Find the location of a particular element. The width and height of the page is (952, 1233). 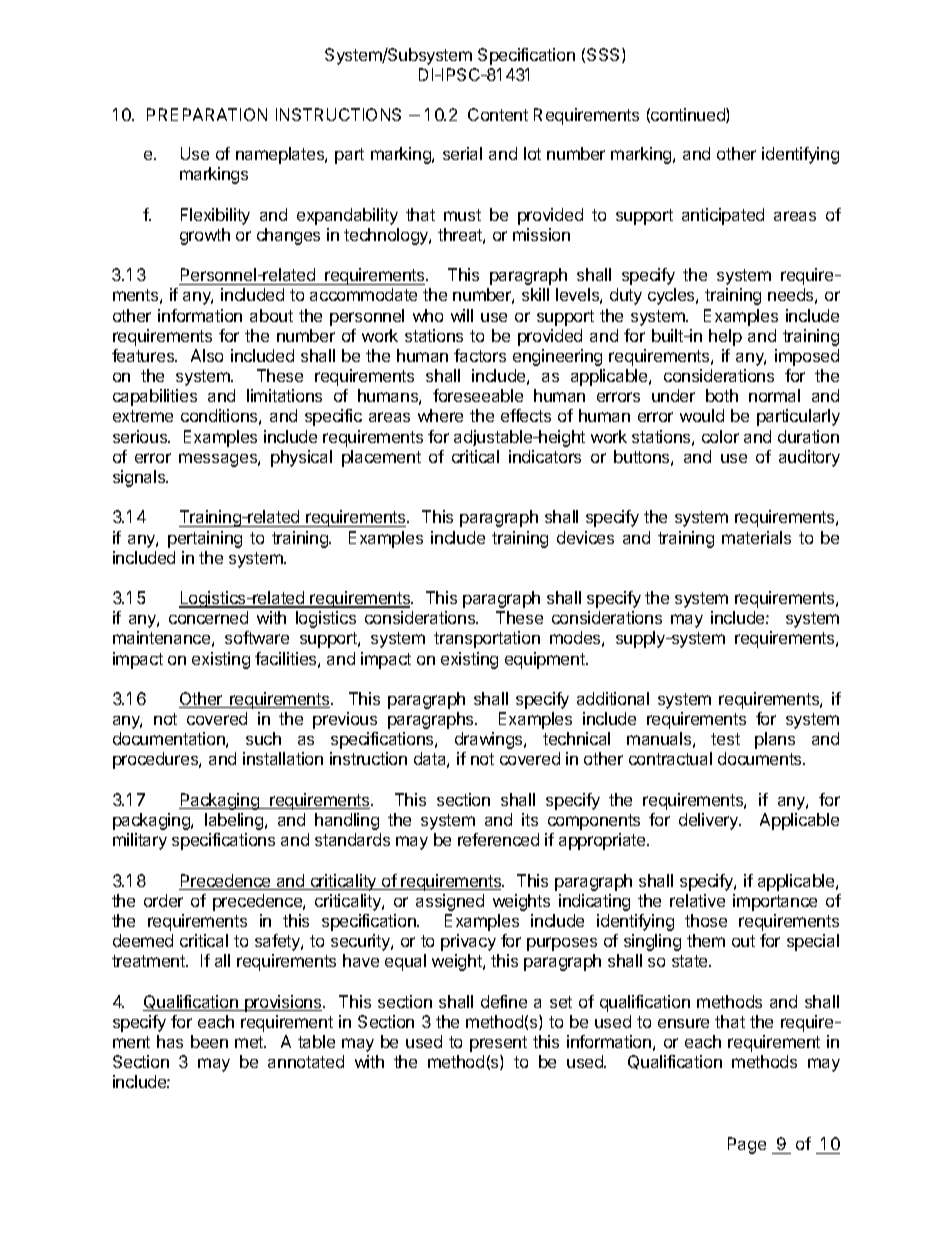

drawings is located at coordinates (490, 740).
